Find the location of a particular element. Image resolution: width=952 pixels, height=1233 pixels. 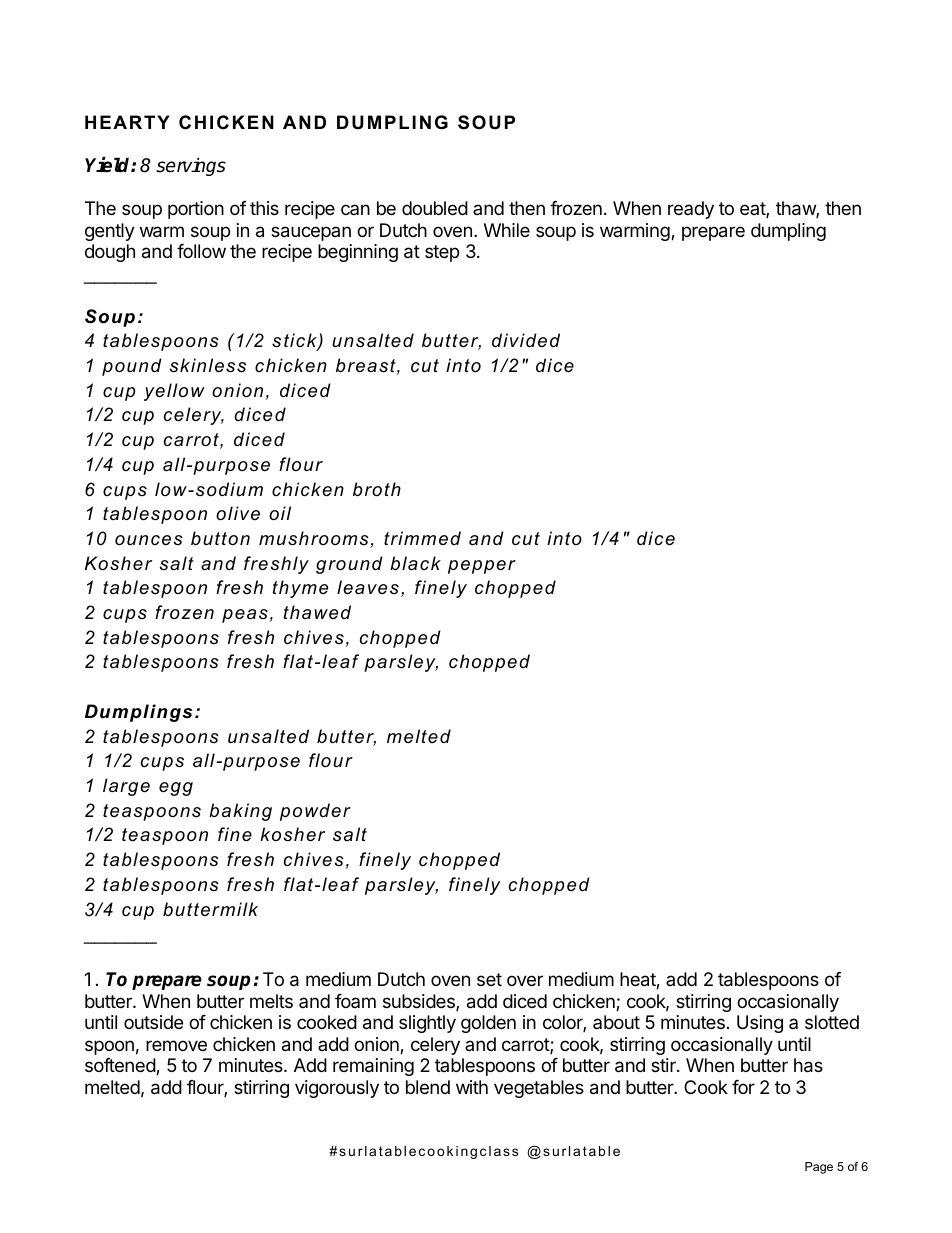

softened is located at coordinates (121, 1066).
